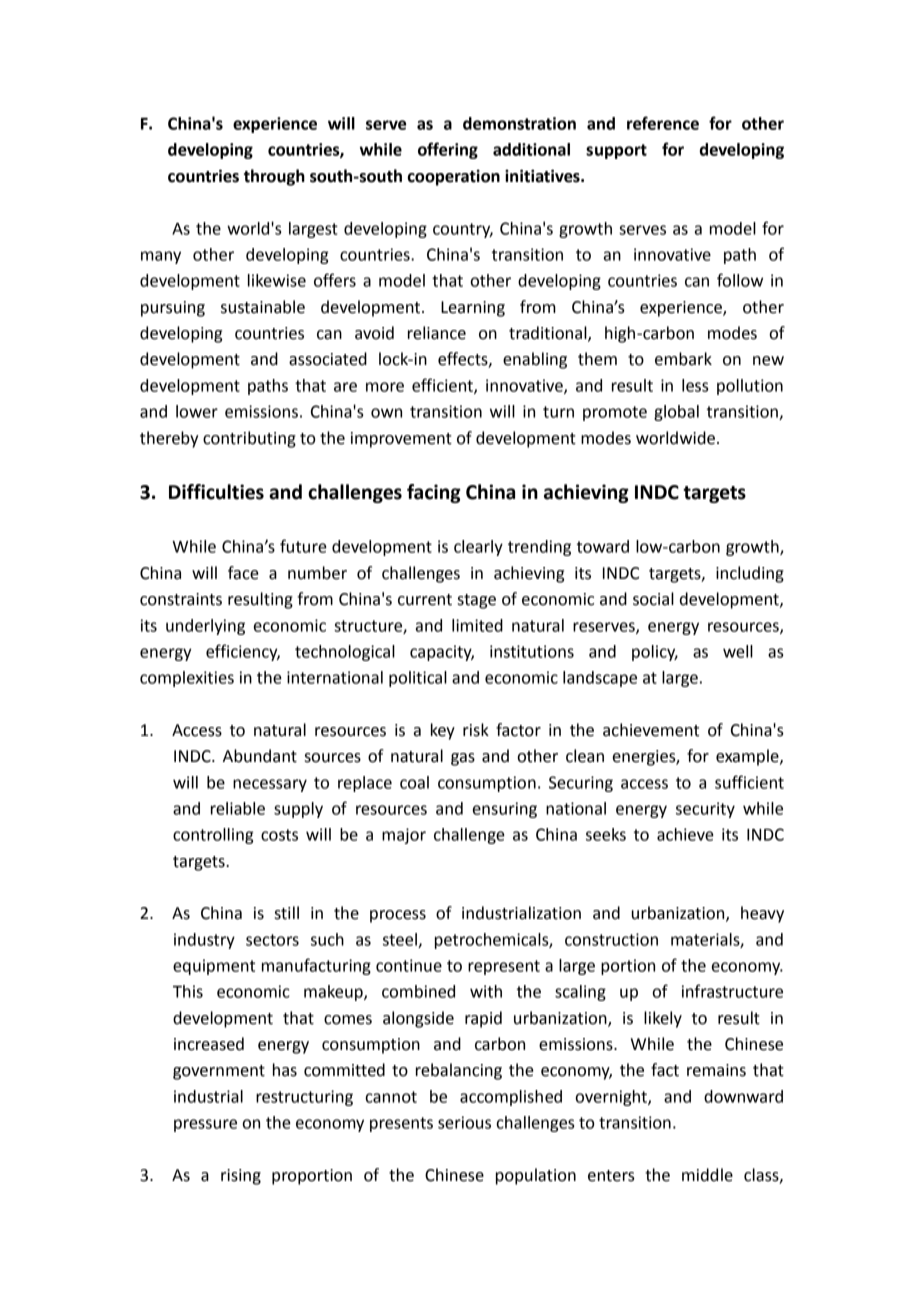 This document has width=924, height=1308. I want to click on security, so click(705, 810).
